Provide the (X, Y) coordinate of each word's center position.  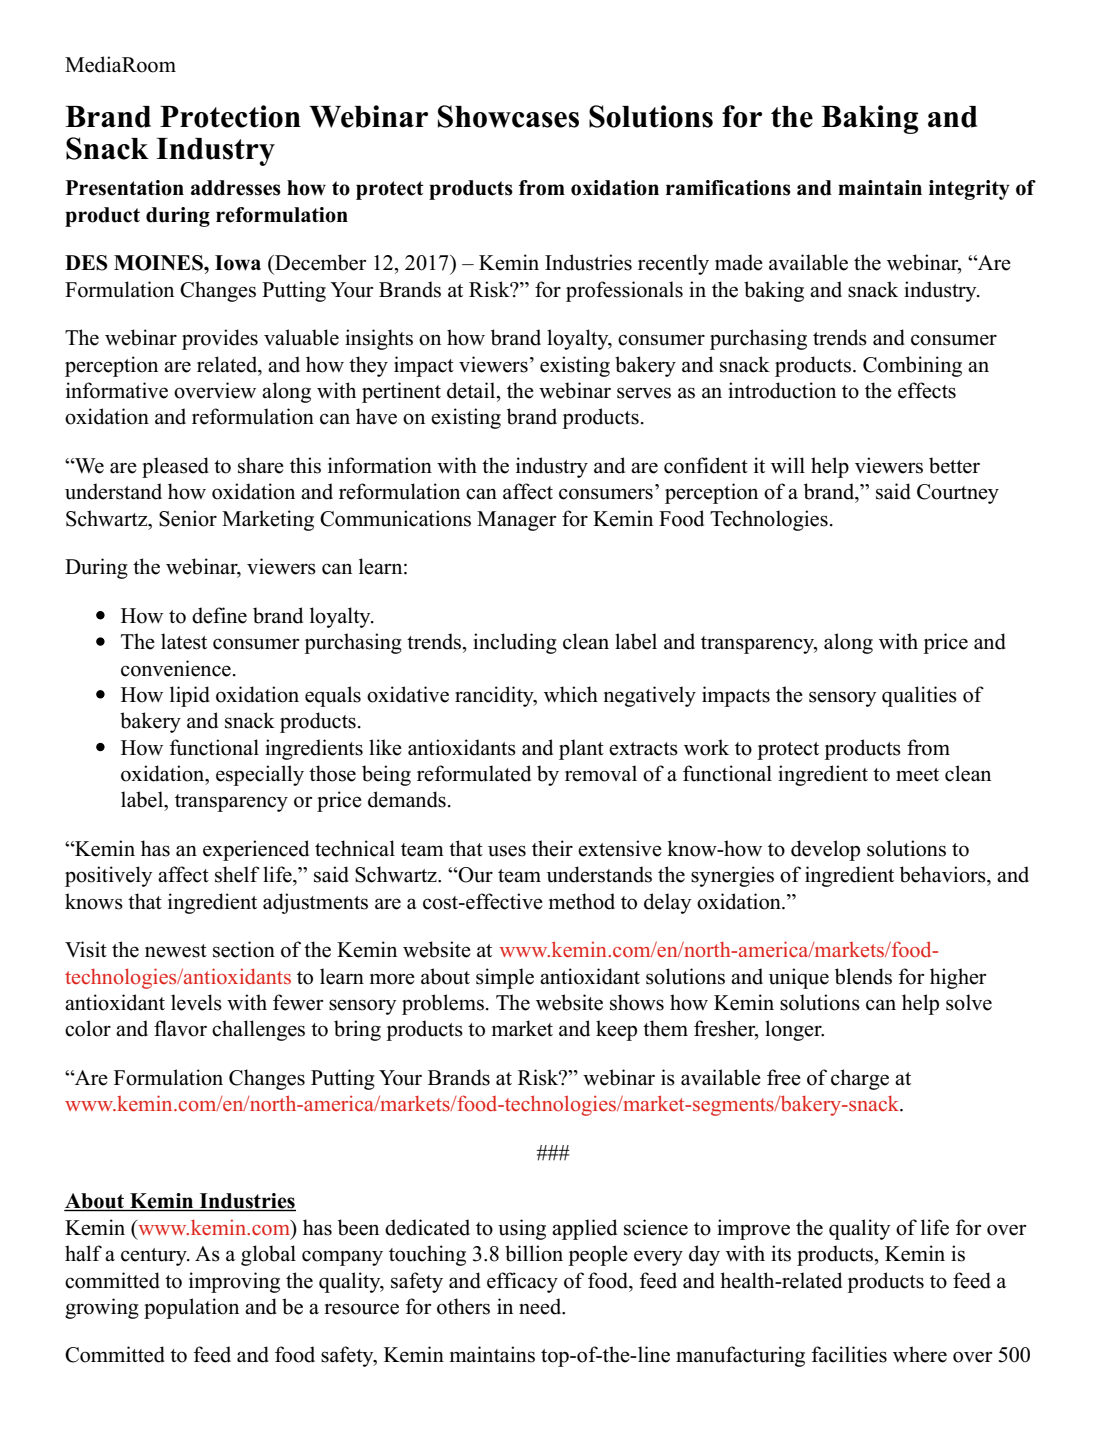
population (191, 1308)
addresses (236, 188)
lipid (190, 696)
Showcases (508, 116)
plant (581, 749)
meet (917, 775)
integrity (969, 190)
